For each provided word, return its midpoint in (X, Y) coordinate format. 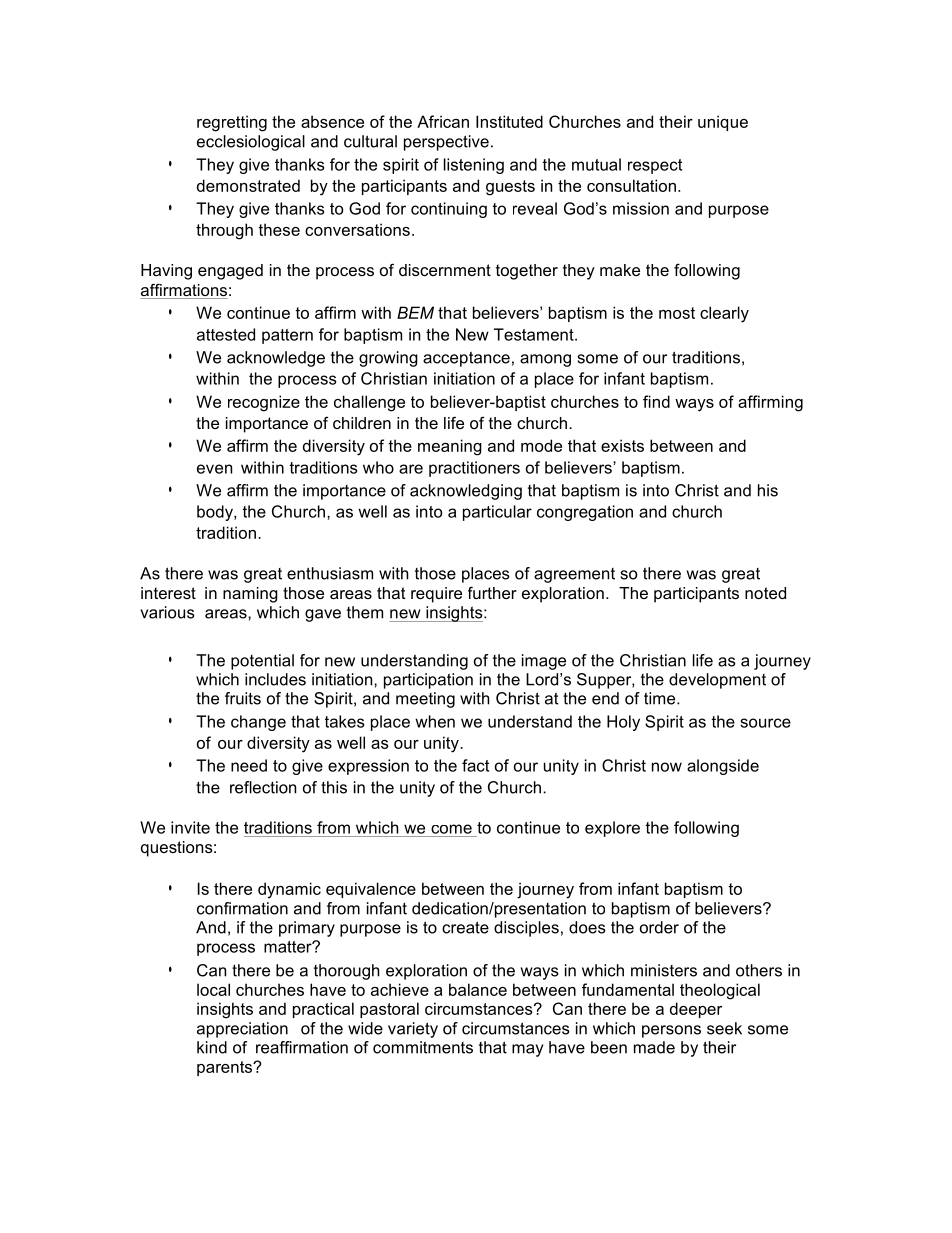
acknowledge (276, 359)
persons (671, 1031)
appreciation (242, 1030)
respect (655, 166)
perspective (446, 143)
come (451, 829)
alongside (723, 767)
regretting (232, 123)
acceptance (466, 359)
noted (765, 593)
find (656, 401)
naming (250, 595)
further (492, 592)
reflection (263, 787)
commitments (423, 1047)
